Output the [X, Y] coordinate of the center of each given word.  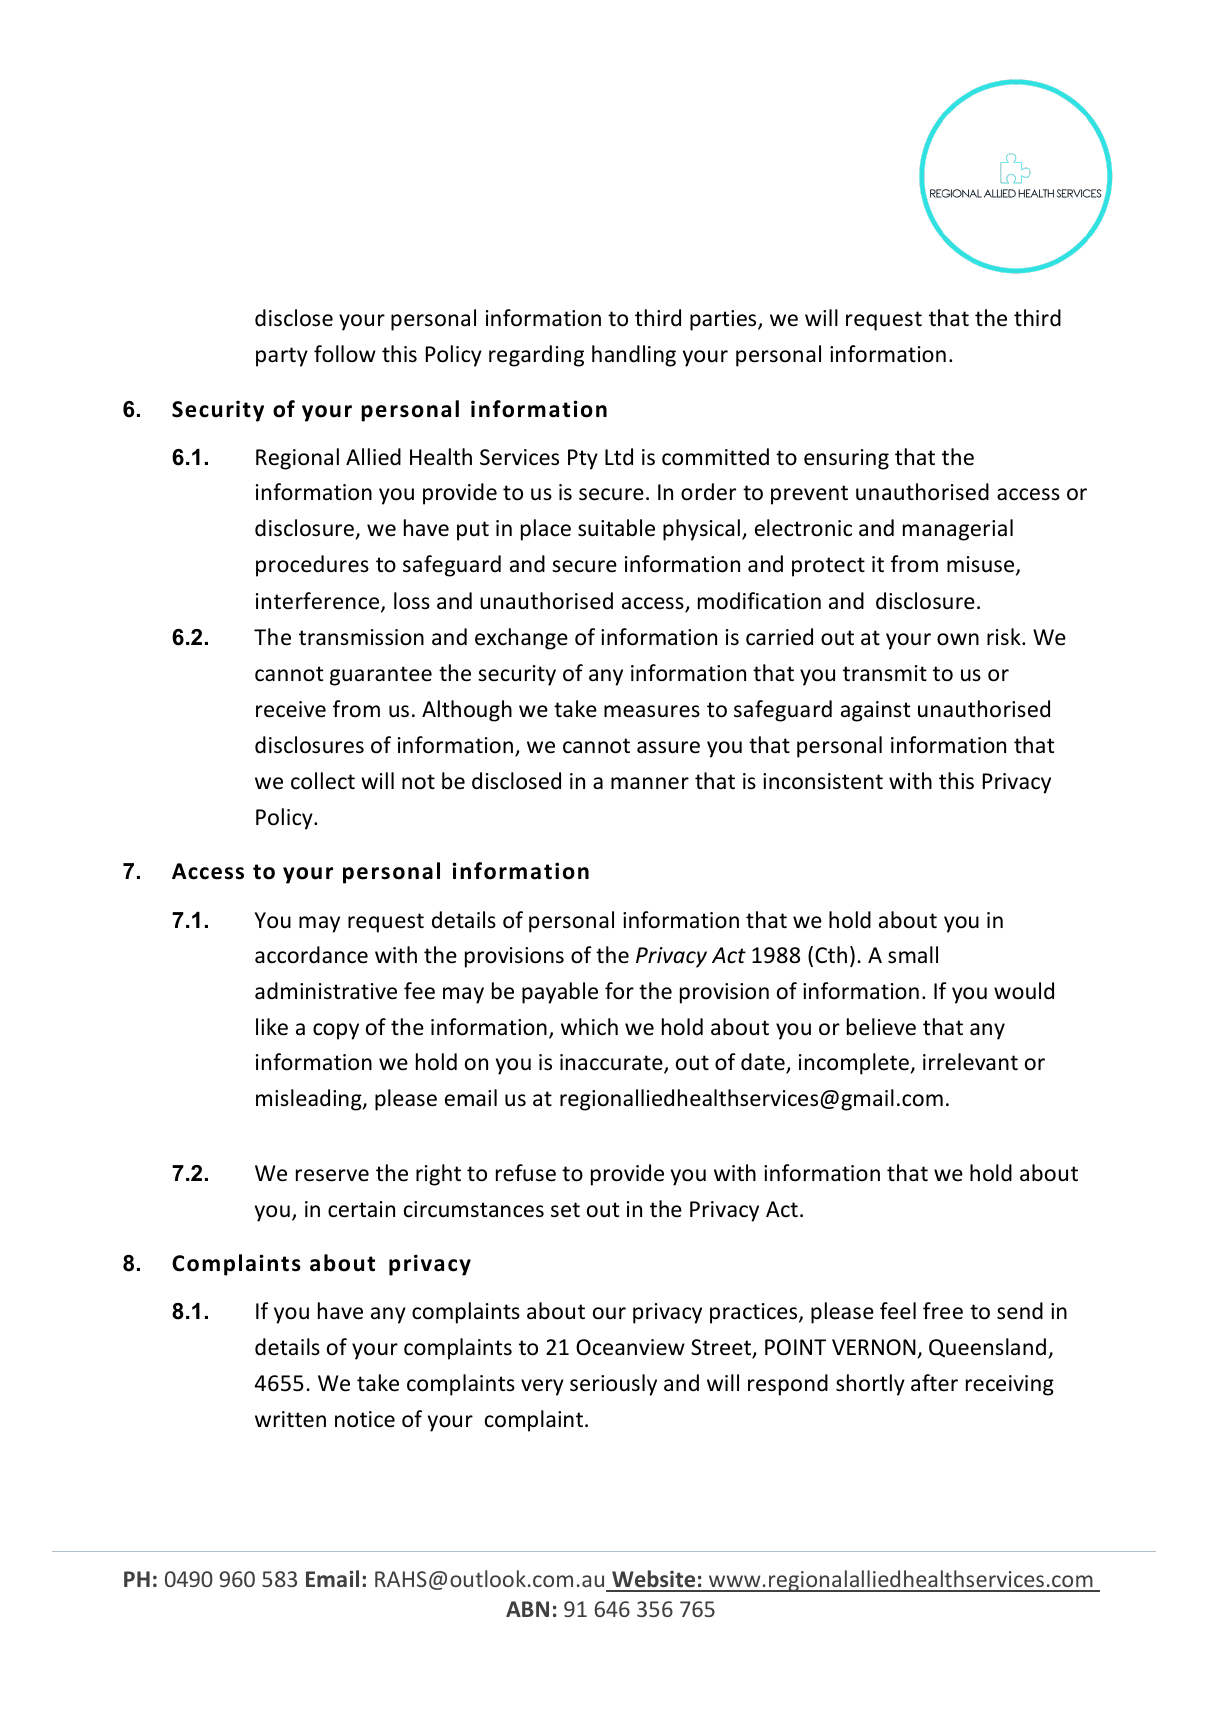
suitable [616, 528]
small [913, 955]
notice [365, 1419]
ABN [527, 1609]
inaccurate [612, 1063]
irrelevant [970, 1062]
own [958, 639]
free [943, 1311]
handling [634, 356]
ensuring [846, 459]
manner [650, 783]
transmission [361, 637]
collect [323, 781]
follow [345, 354]
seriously [613, 1385]
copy [336, 1031]
